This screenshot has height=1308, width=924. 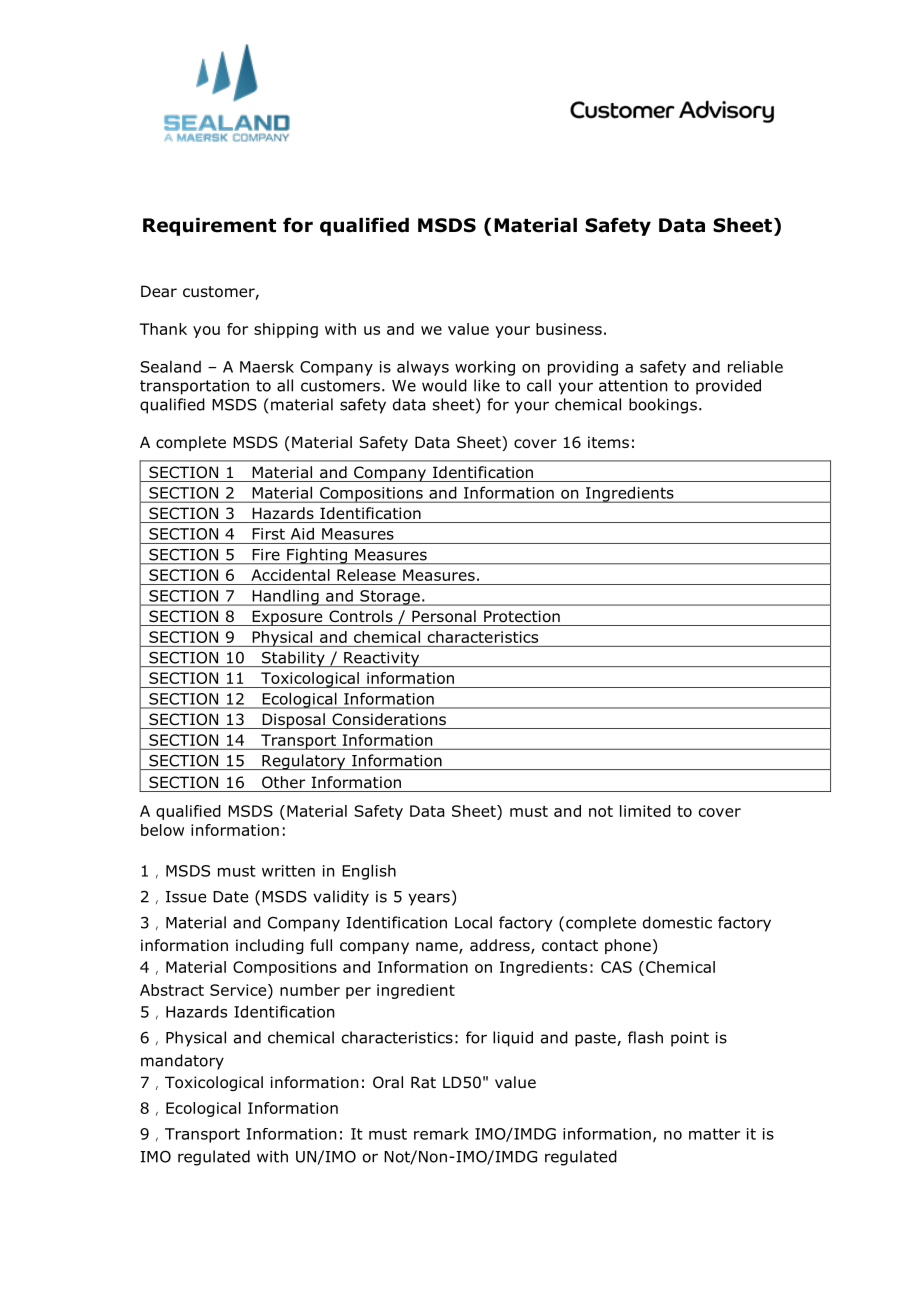 What do you see at coordinates (429, 899) in the screenshot?
I see `years` at bounding box center [429, 899].
